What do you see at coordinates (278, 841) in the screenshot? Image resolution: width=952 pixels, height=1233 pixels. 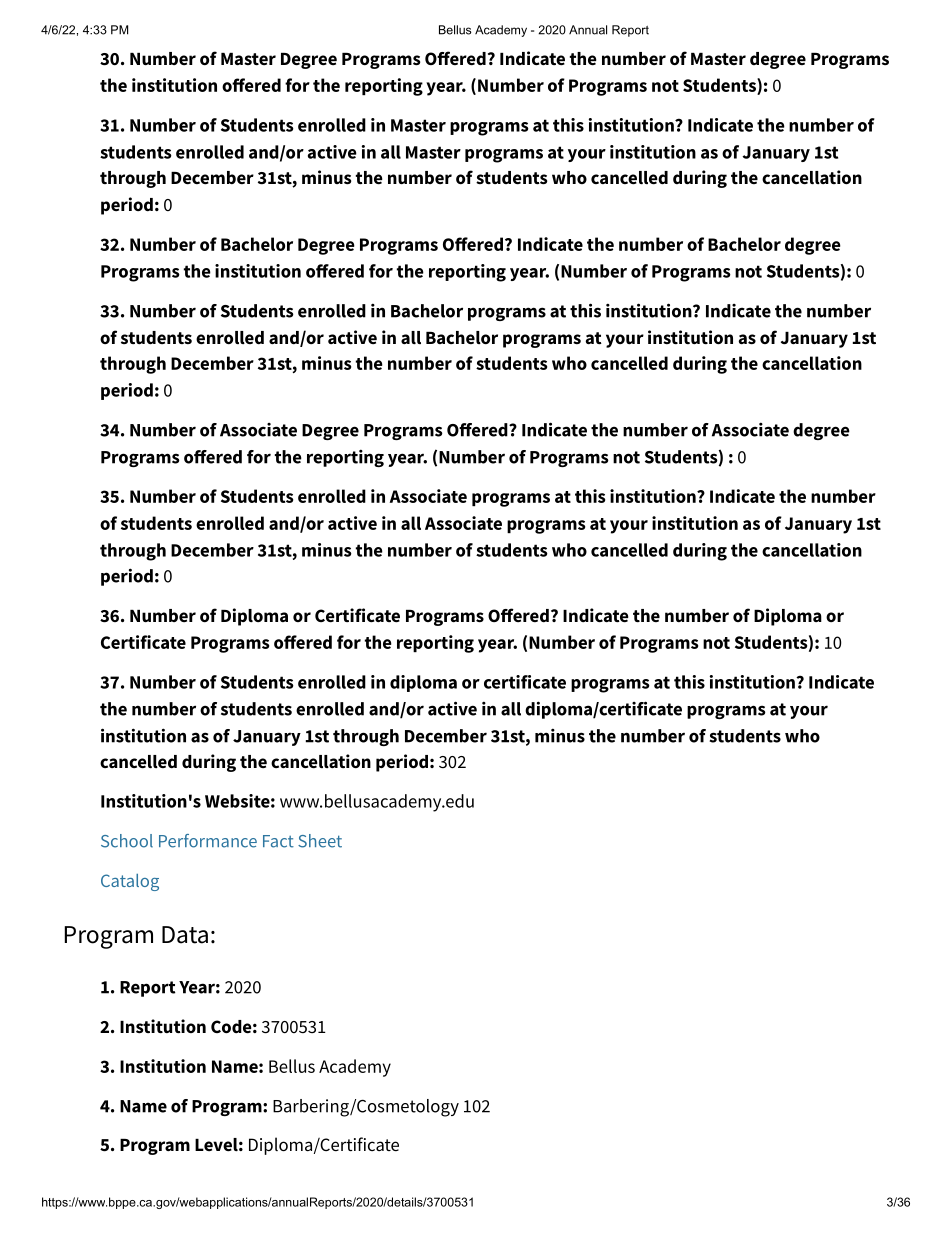 I see `Fact` at bounding box center [278, 841].
